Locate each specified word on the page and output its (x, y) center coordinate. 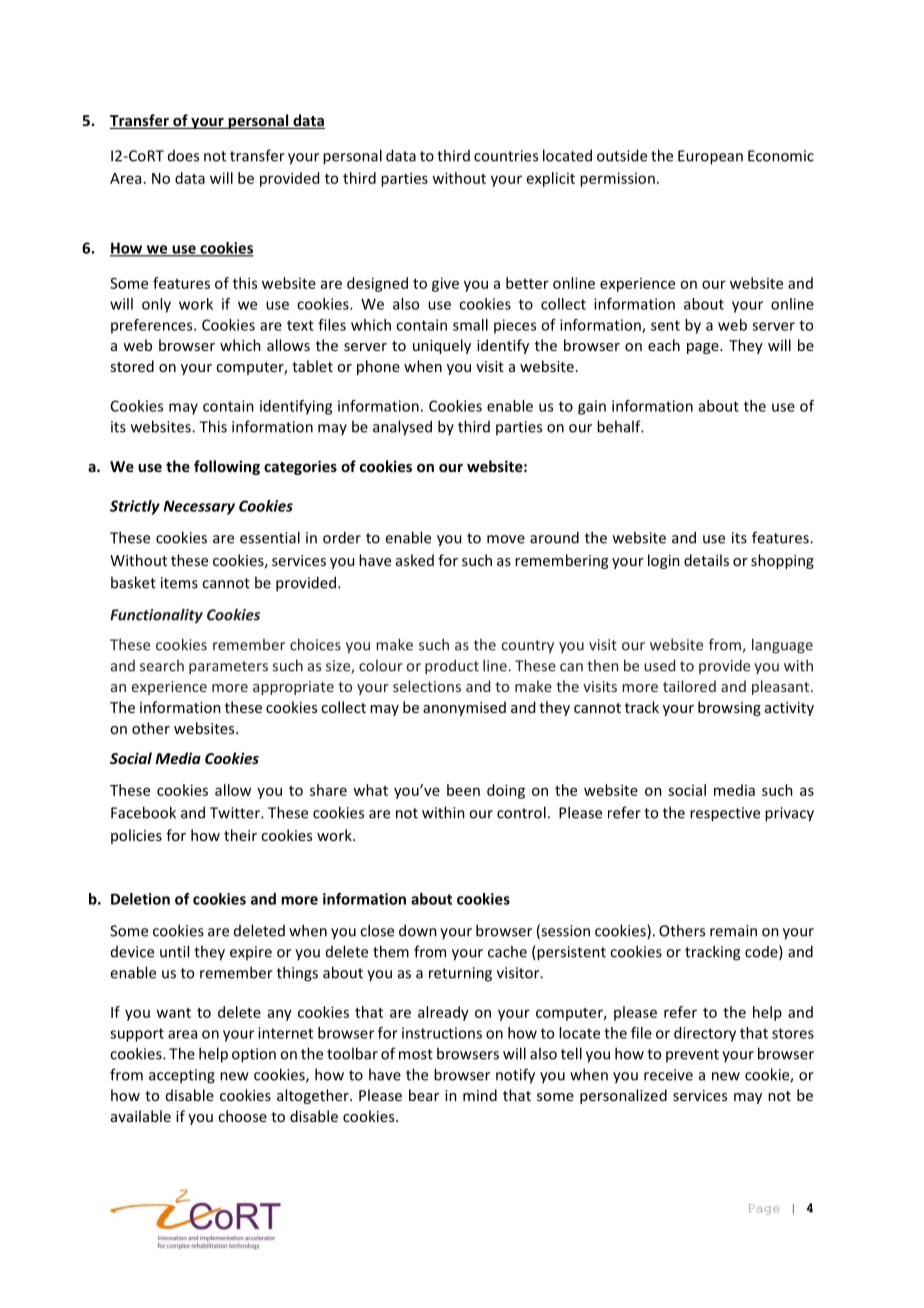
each (664, 345)
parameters (228, 667)
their (240, 835)
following (227, 467)
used (659, 665)
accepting (182, 1076)
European (710, 157)
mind (480, 1095)
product (452, 667)
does (183, 156)
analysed (402, 428)
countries (506, 156)
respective (725, 814)
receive (668, 1075)
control (521, 812)
